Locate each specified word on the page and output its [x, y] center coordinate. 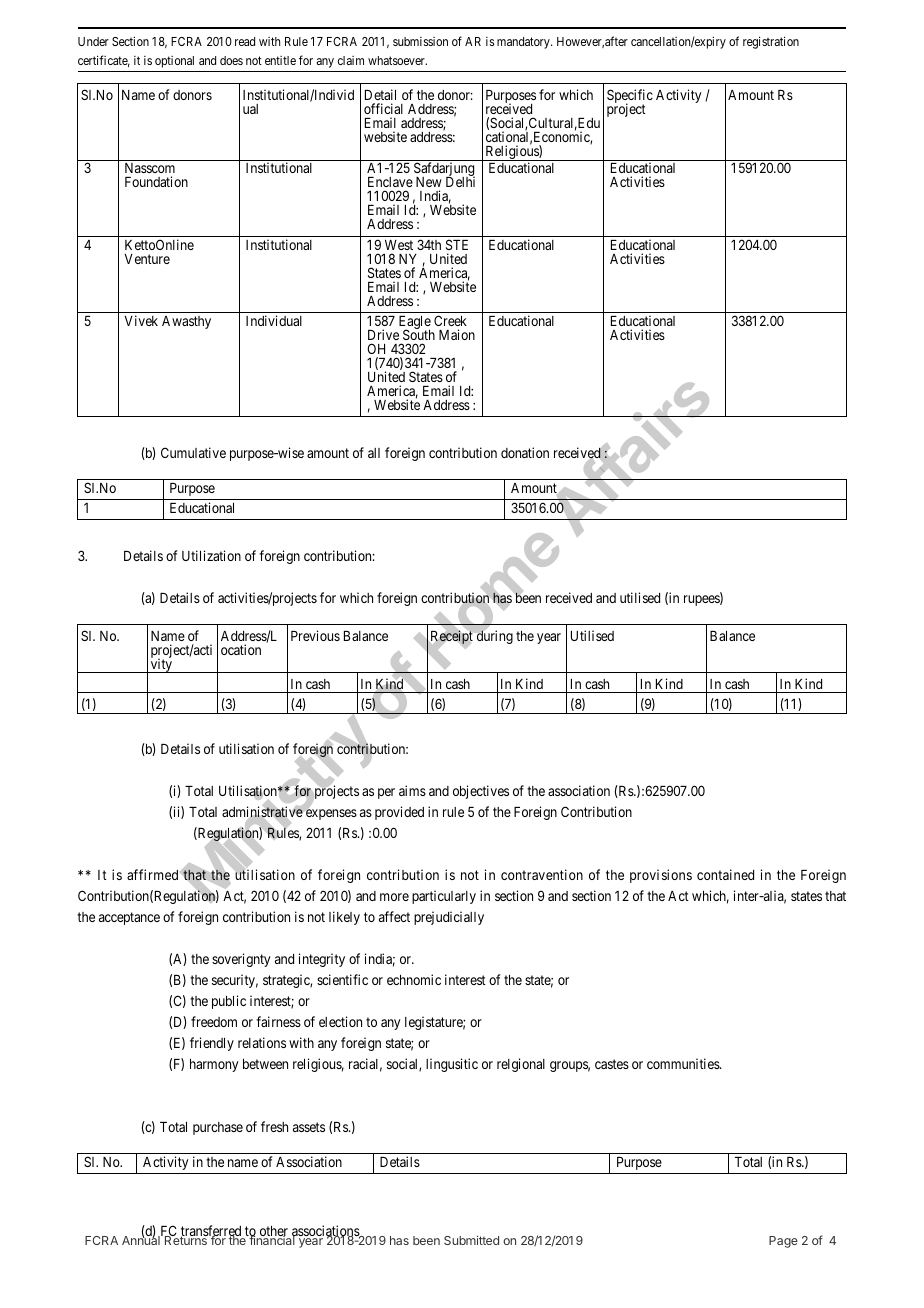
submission [420, 41]
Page [783, 1242]
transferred [212, 1232]
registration [771, 42]
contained [725, 874]
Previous [315, 635]
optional [174, 62]
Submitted [471, 1240]
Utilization [211, 555]
